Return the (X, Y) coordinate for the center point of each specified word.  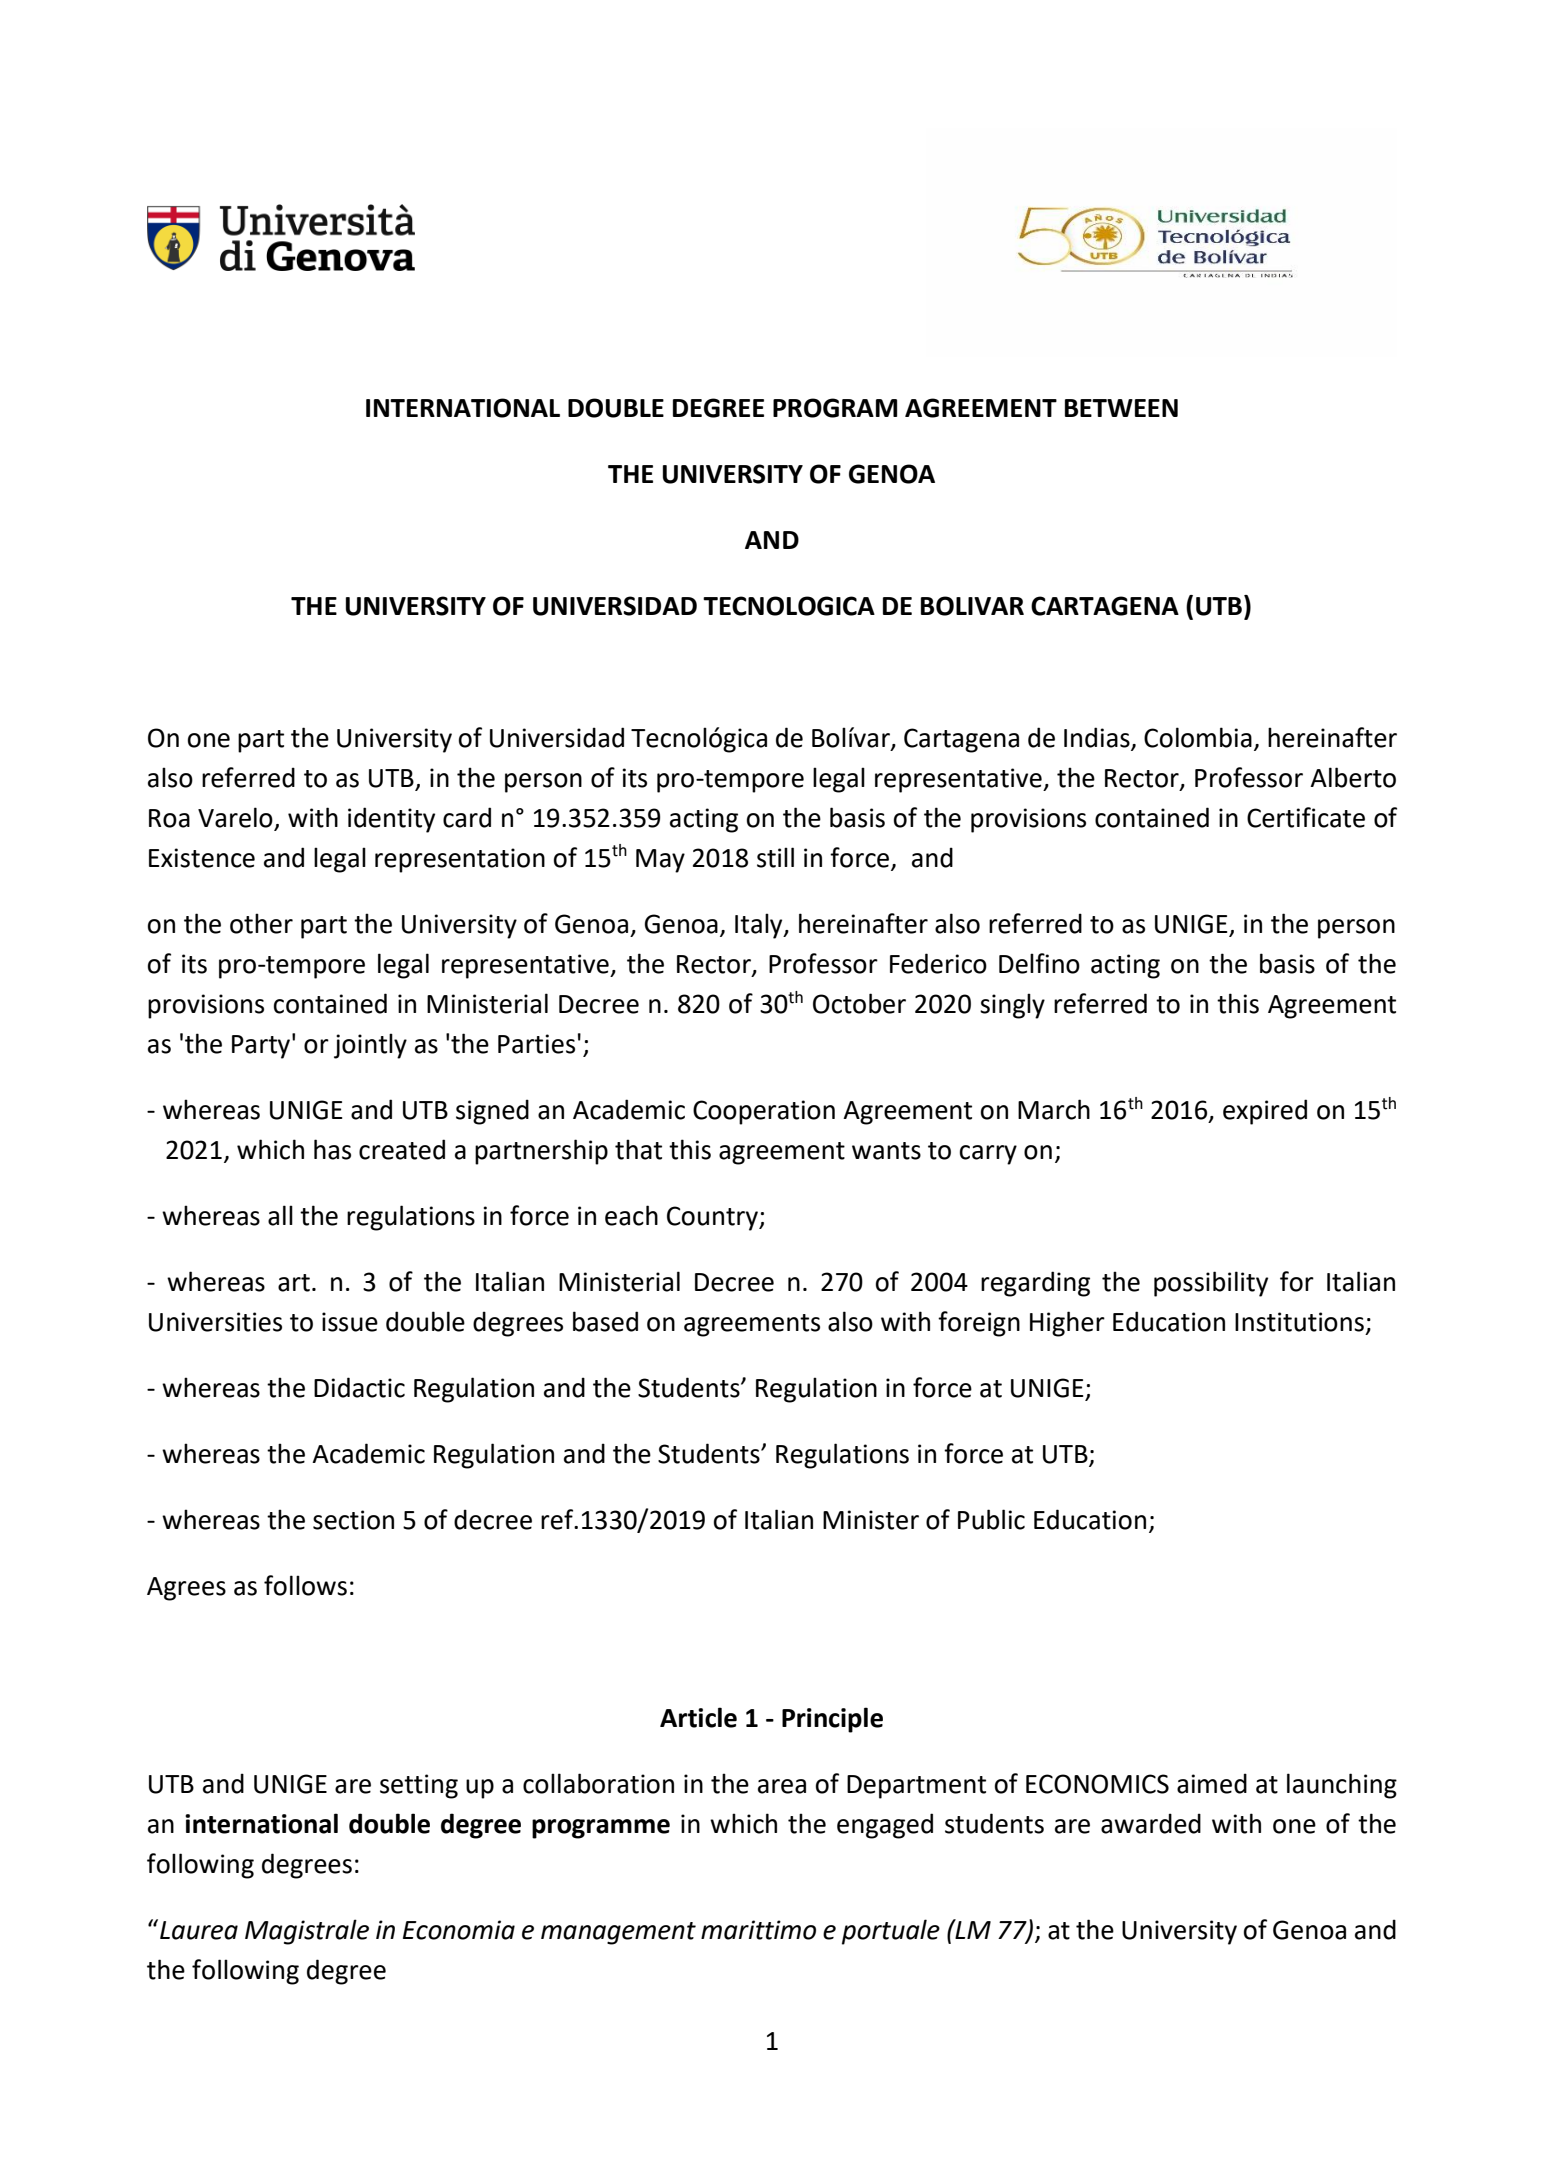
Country (714, 1218)
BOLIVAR (972, 606)
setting (419, 1786)
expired (1265, 1112)
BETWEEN (1121, 408)
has (332, 1149)
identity (391, 820)
